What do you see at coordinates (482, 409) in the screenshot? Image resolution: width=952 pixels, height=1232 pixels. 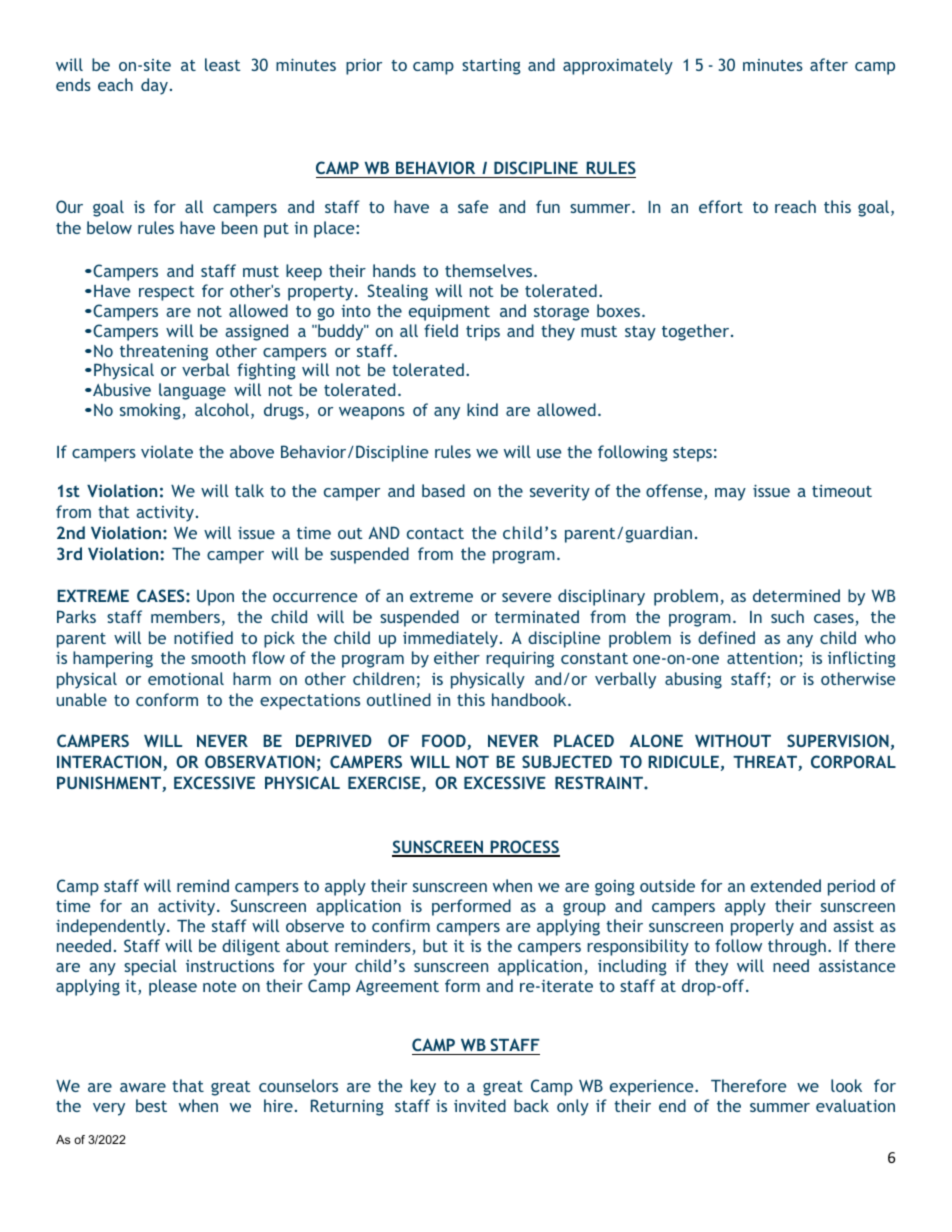 I see `kind` at bounding box center [482, 409].
